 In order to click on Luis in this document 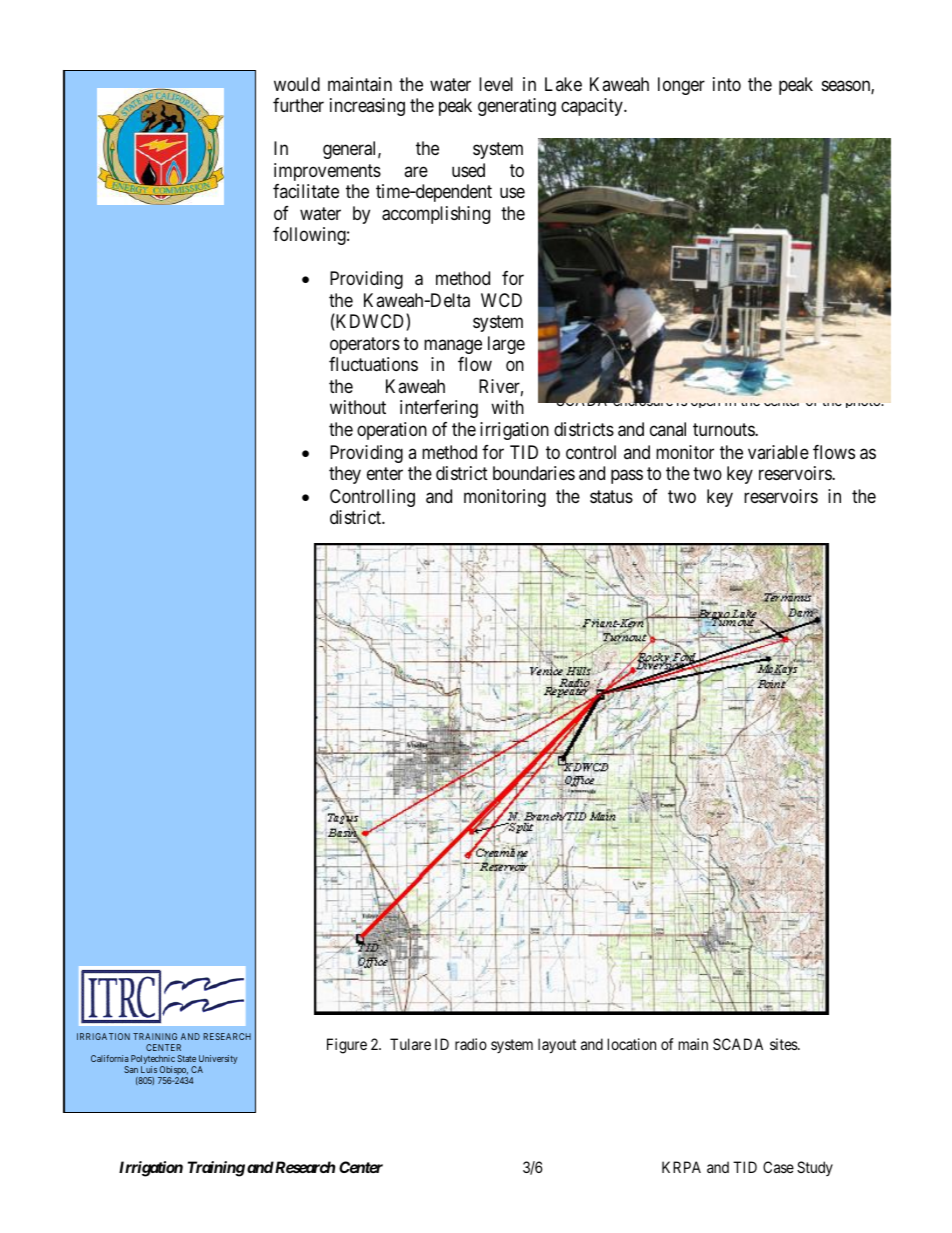, I will do `click(149, 1069)`.
